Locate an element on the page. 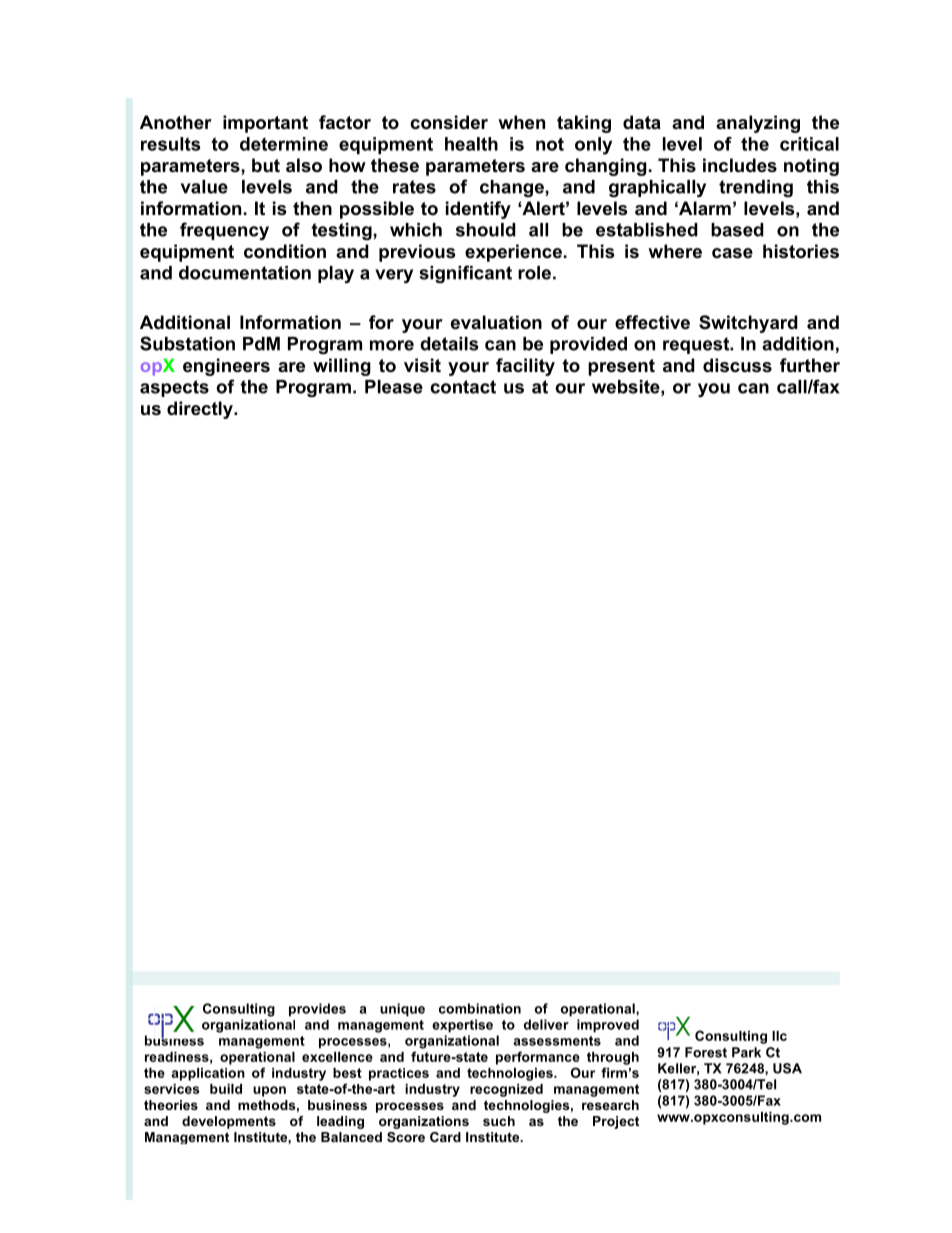  discuss is located at coordinates (737, 365).
